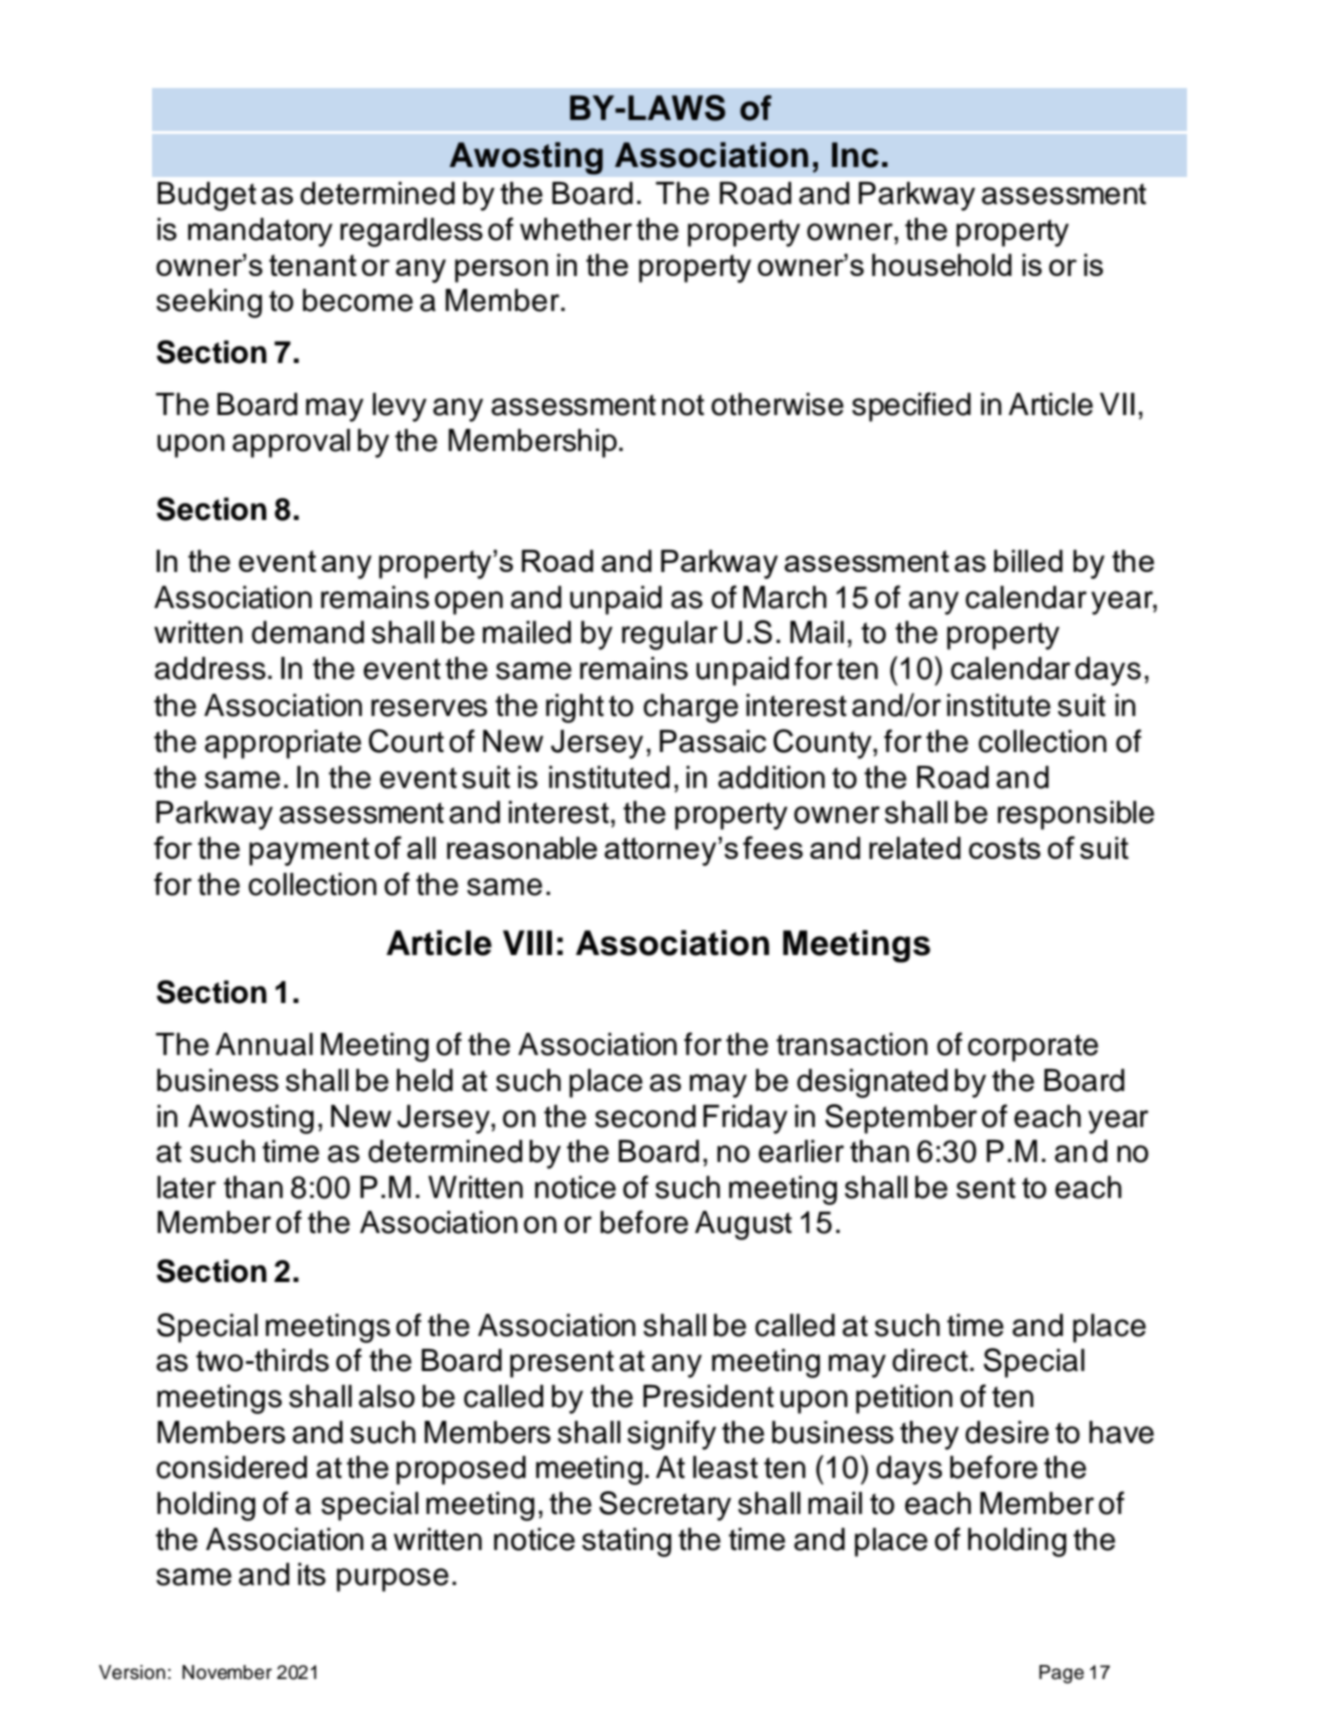 The height and width of the screenshot is (1710, 1322). I want to click on whether, so click(576, 229).
